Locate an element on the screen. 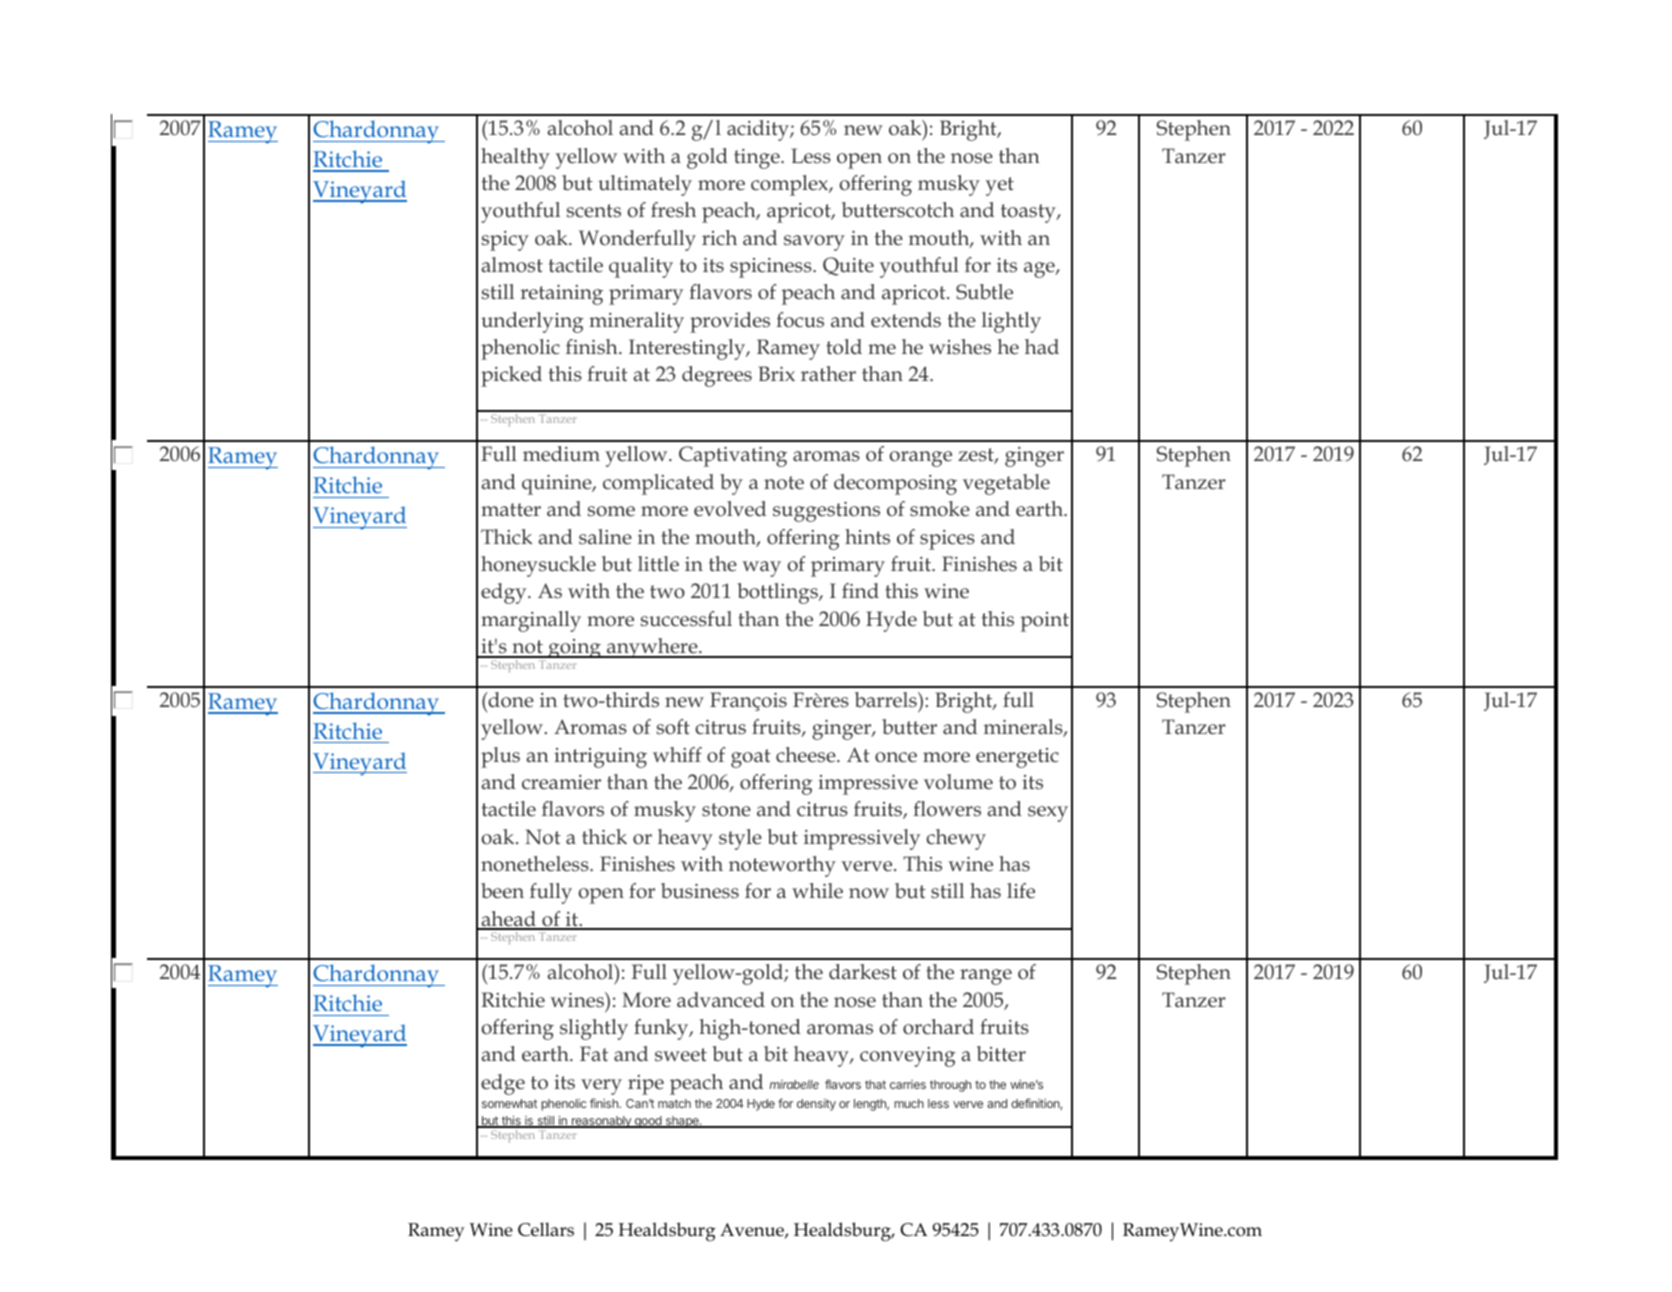 Image resolution: width=1672 pixels, height=1292 pixels. density is located at coordinates (816, 1105).
